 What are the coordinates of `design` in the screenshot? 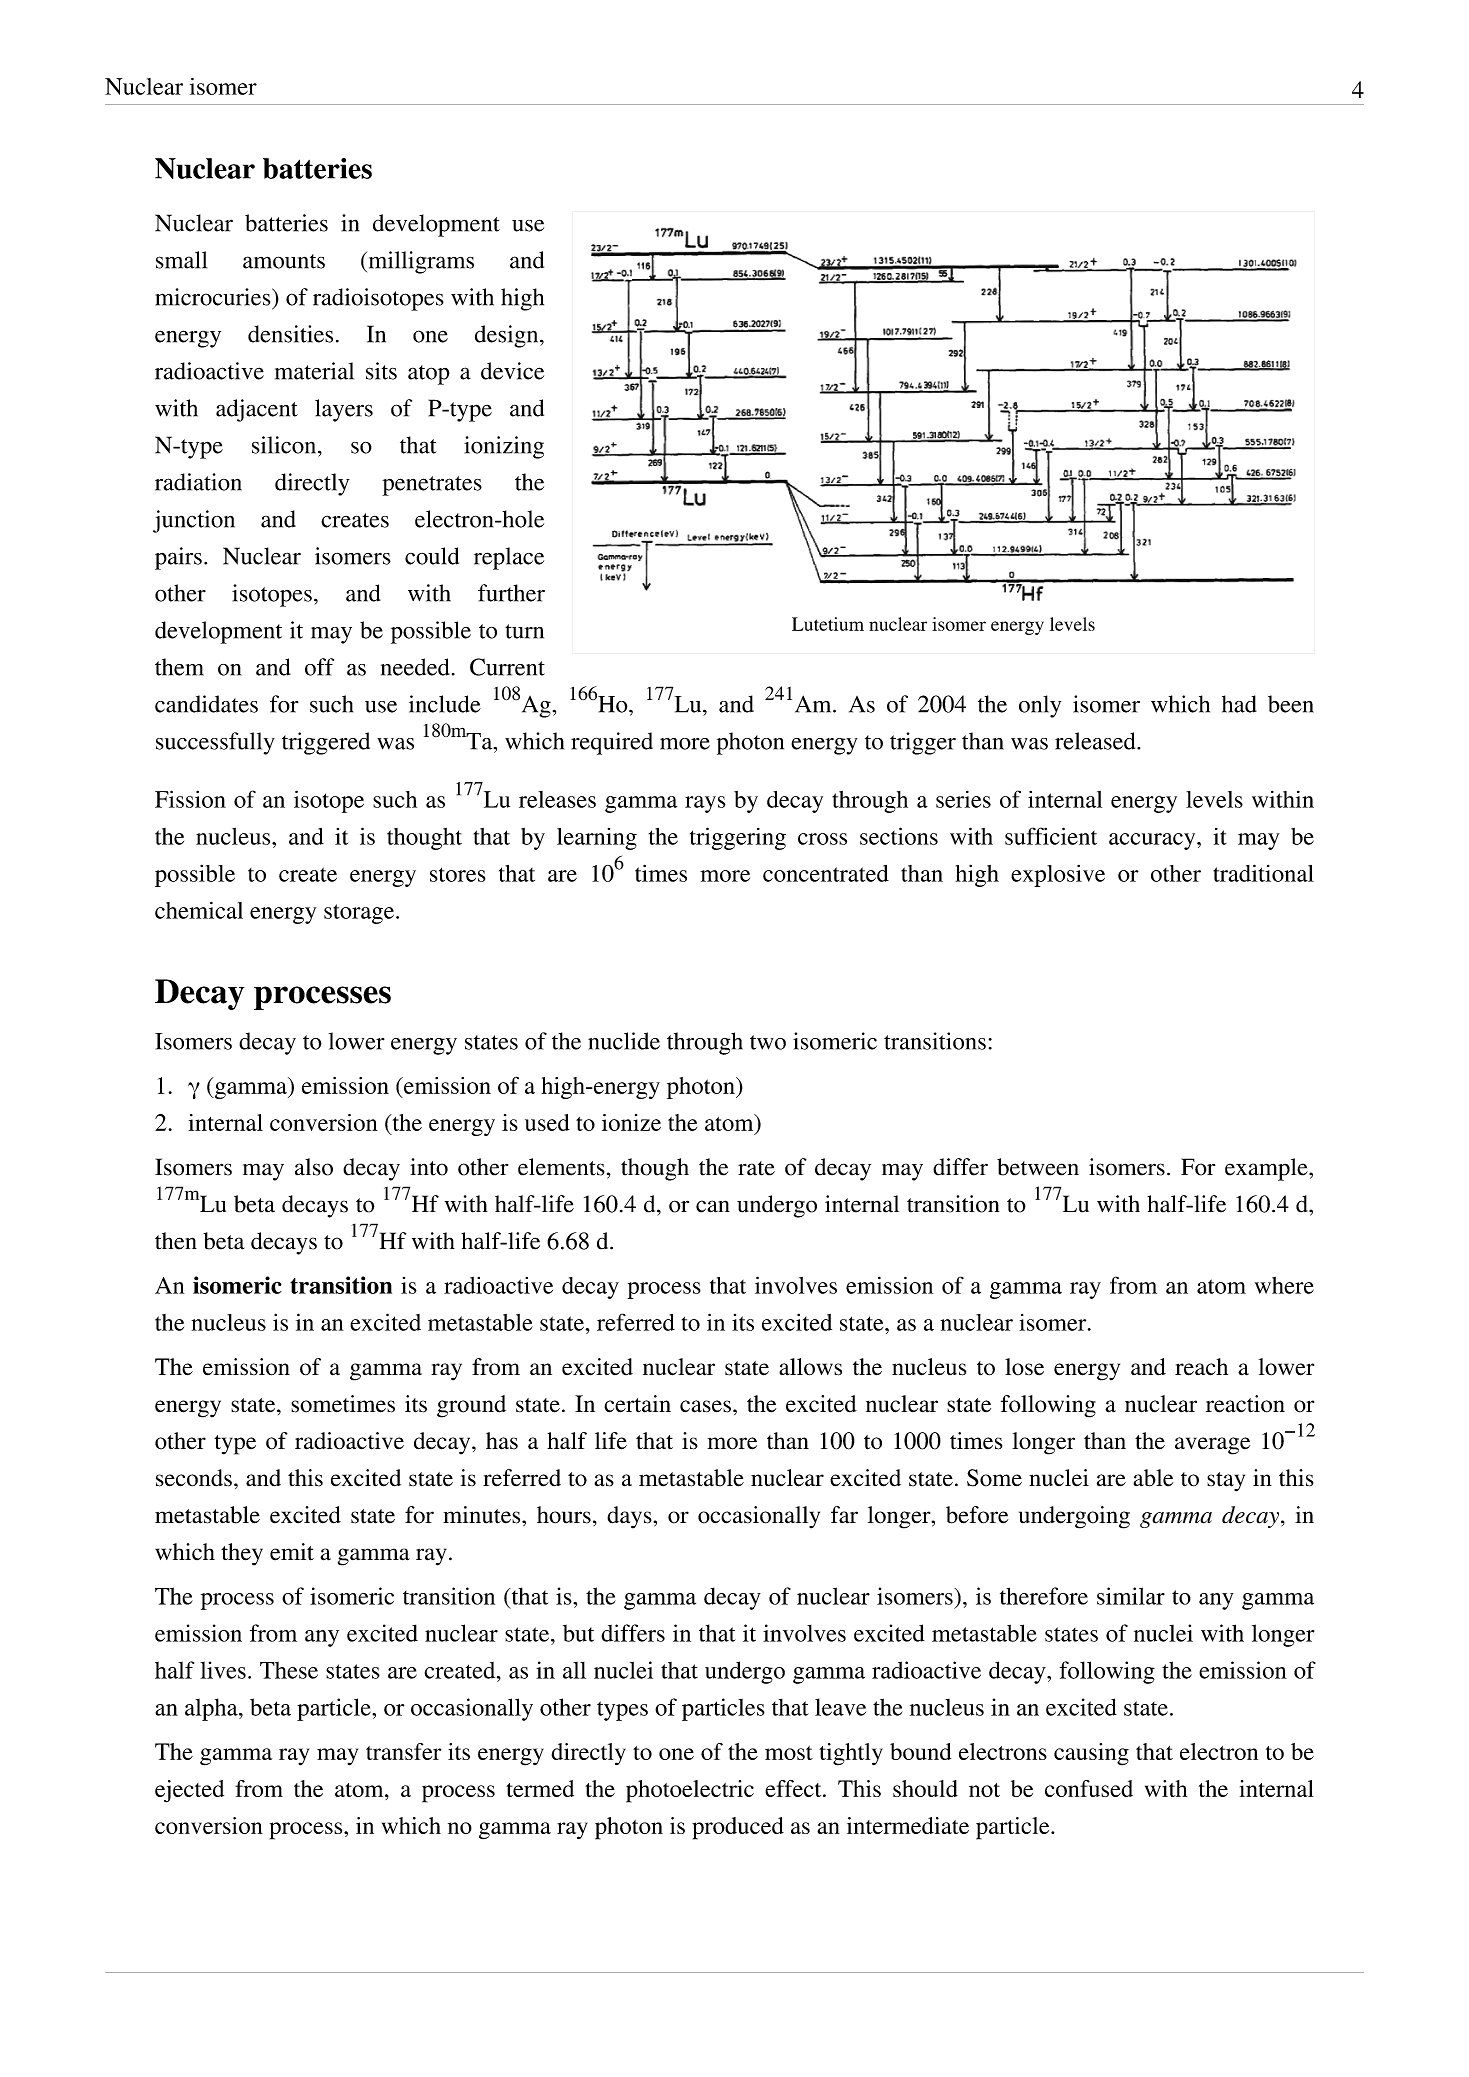 It's located at (508, 336).
